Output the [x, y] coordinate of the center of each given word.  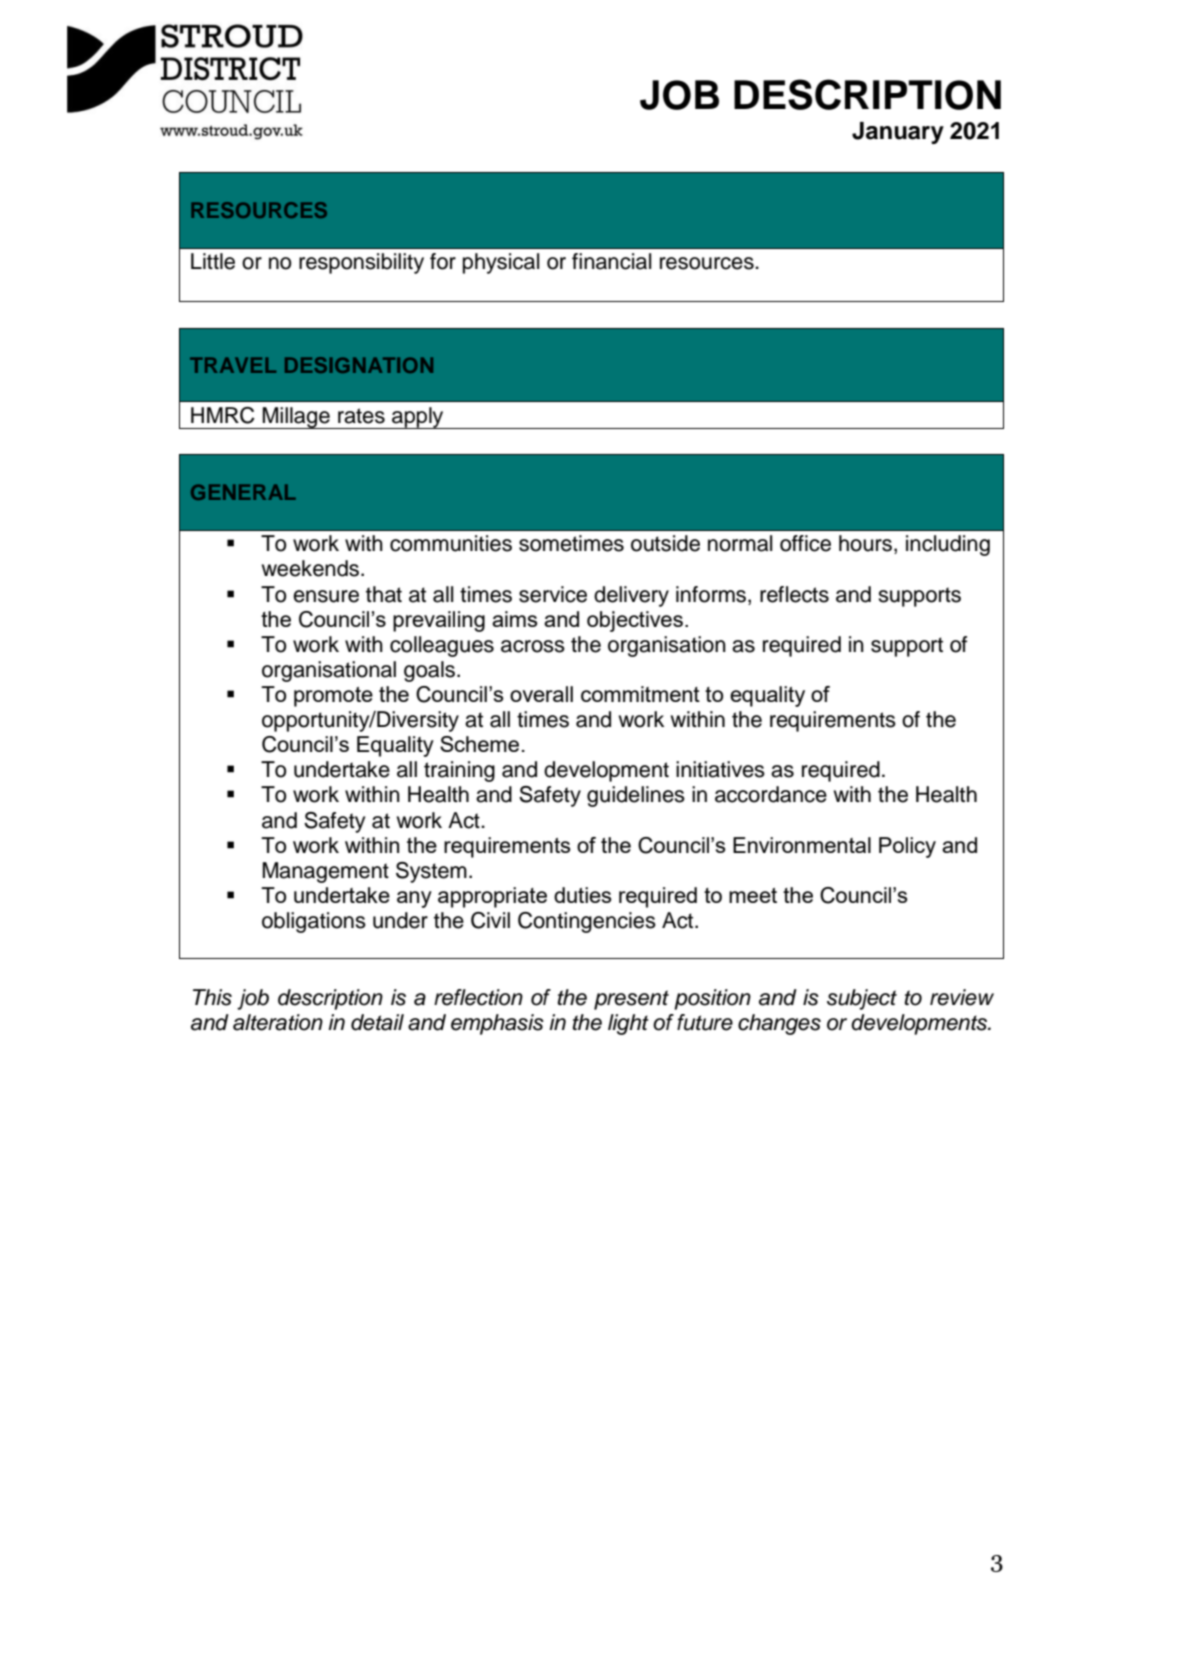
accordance [771, 794]
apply [418, 418]
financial [611, 261]
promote [333, 697]
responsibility [361, 263]
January [898, 133]
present [631, 1000]
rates [361, 416]
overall [541, 694]
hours [865, 543]
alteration [278, 1022]
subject [862, 999]
